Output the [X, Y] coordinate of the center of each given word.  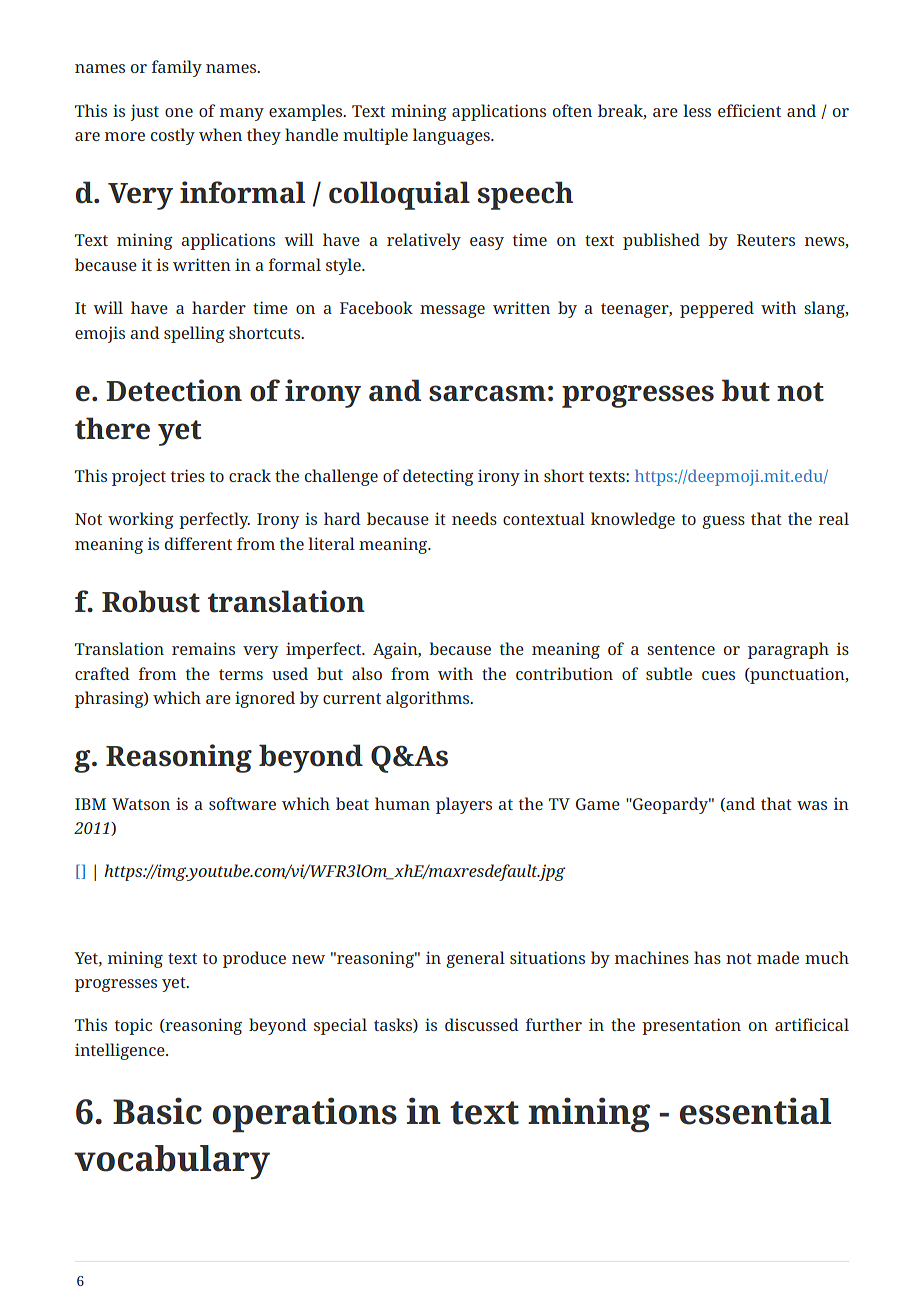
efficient [749, 110]
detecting [438, 477]
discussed [482, 1024]
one [179, 112]
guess [723, 522]
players [464, 805]
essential [755, 1111]
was [812, 805]
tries [188, 475]
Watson [141, 804]
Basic [157, 1111]
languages [452, 136]
